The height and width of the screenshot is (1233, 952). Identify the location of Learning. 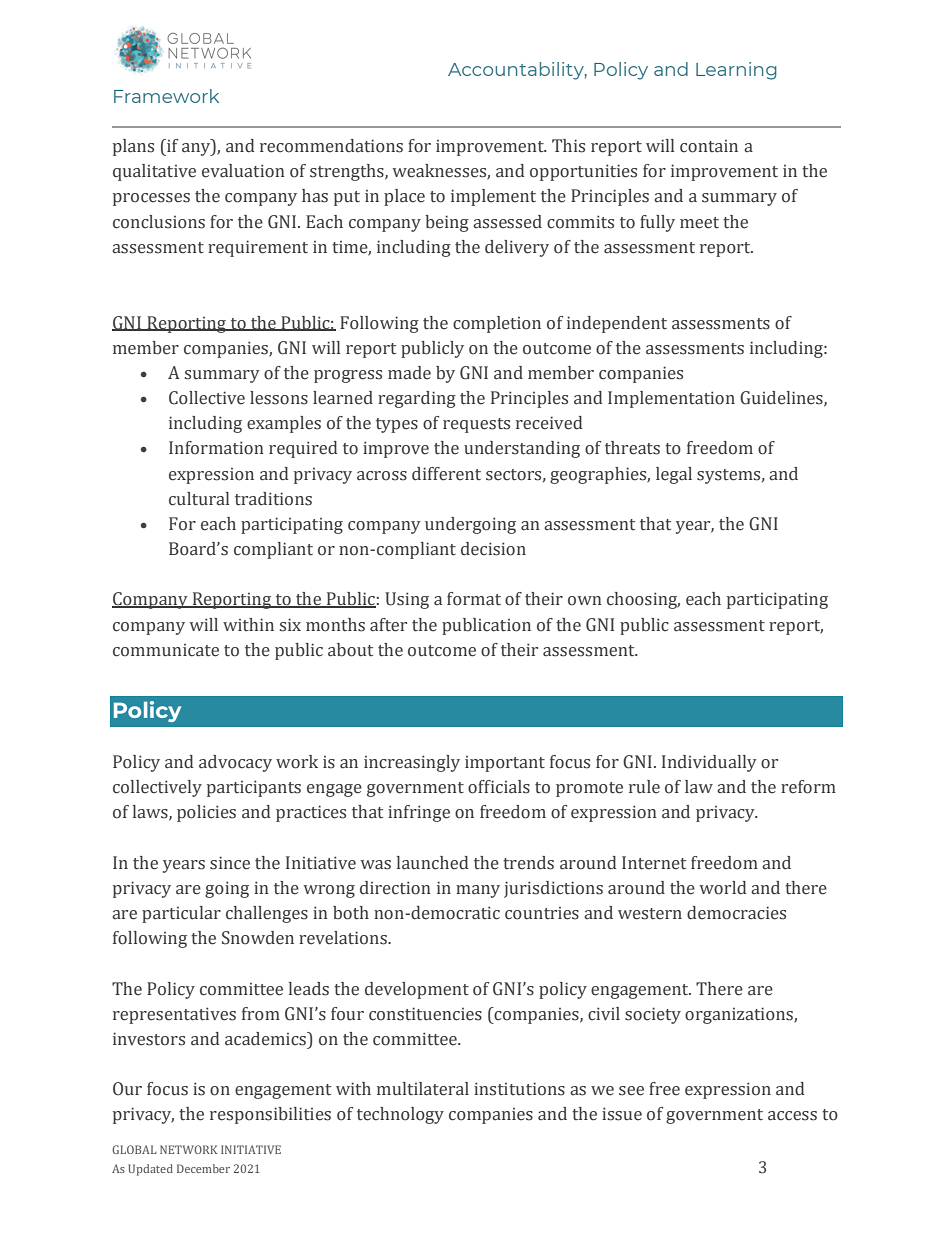
(736, 71).
